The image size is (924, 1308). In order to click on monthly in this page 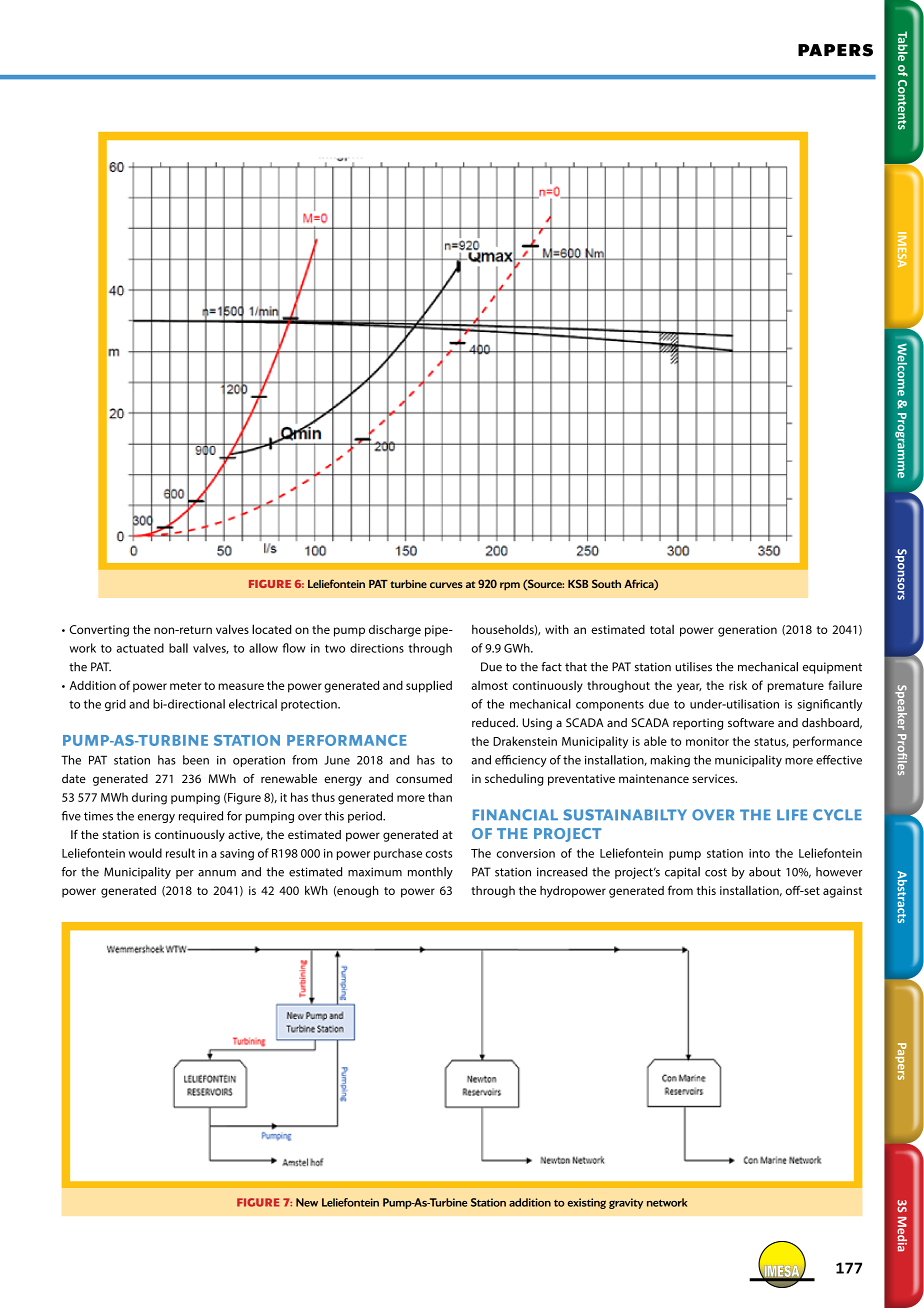, I will do `click(430, 873)`.
